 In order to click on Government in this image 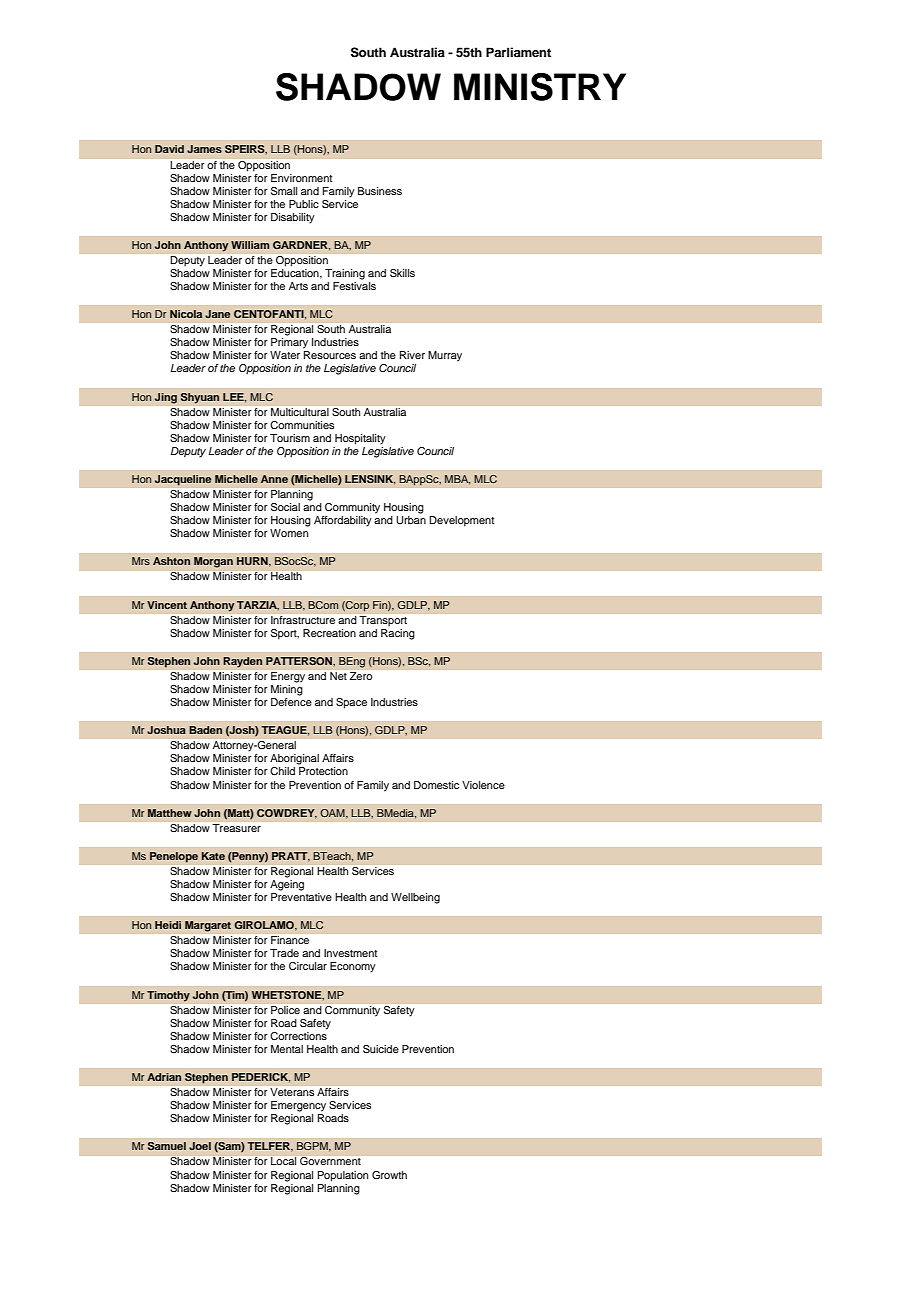, I will do `click(330, 1161)`.
